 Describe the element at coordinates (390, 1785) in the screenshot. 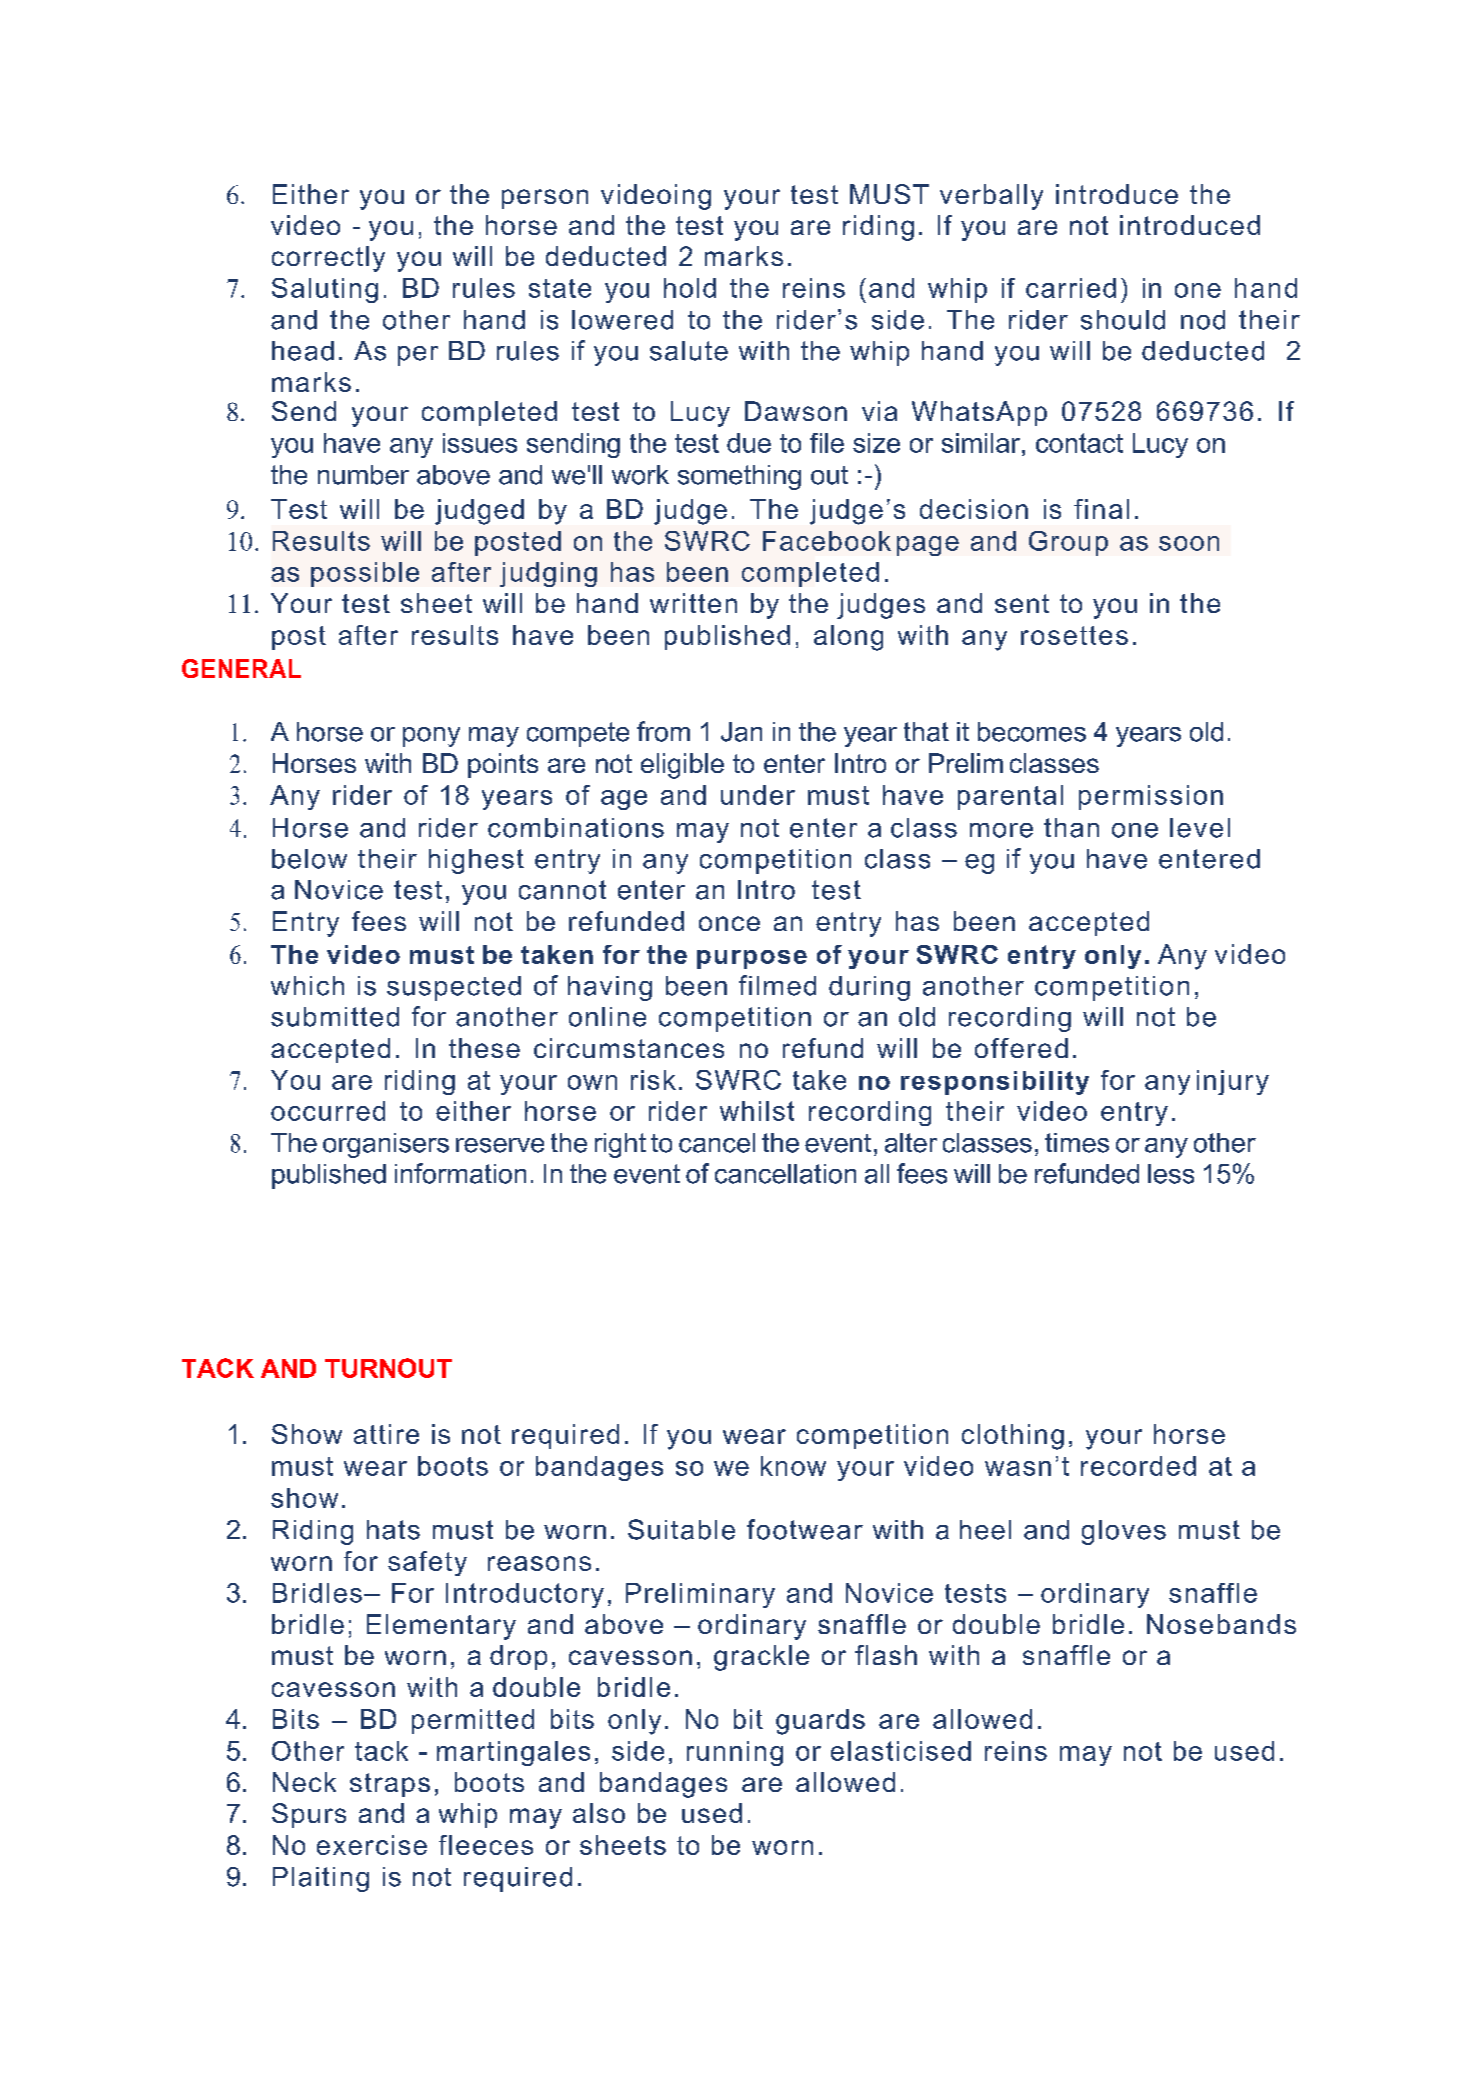

I see `straps` at that location.
